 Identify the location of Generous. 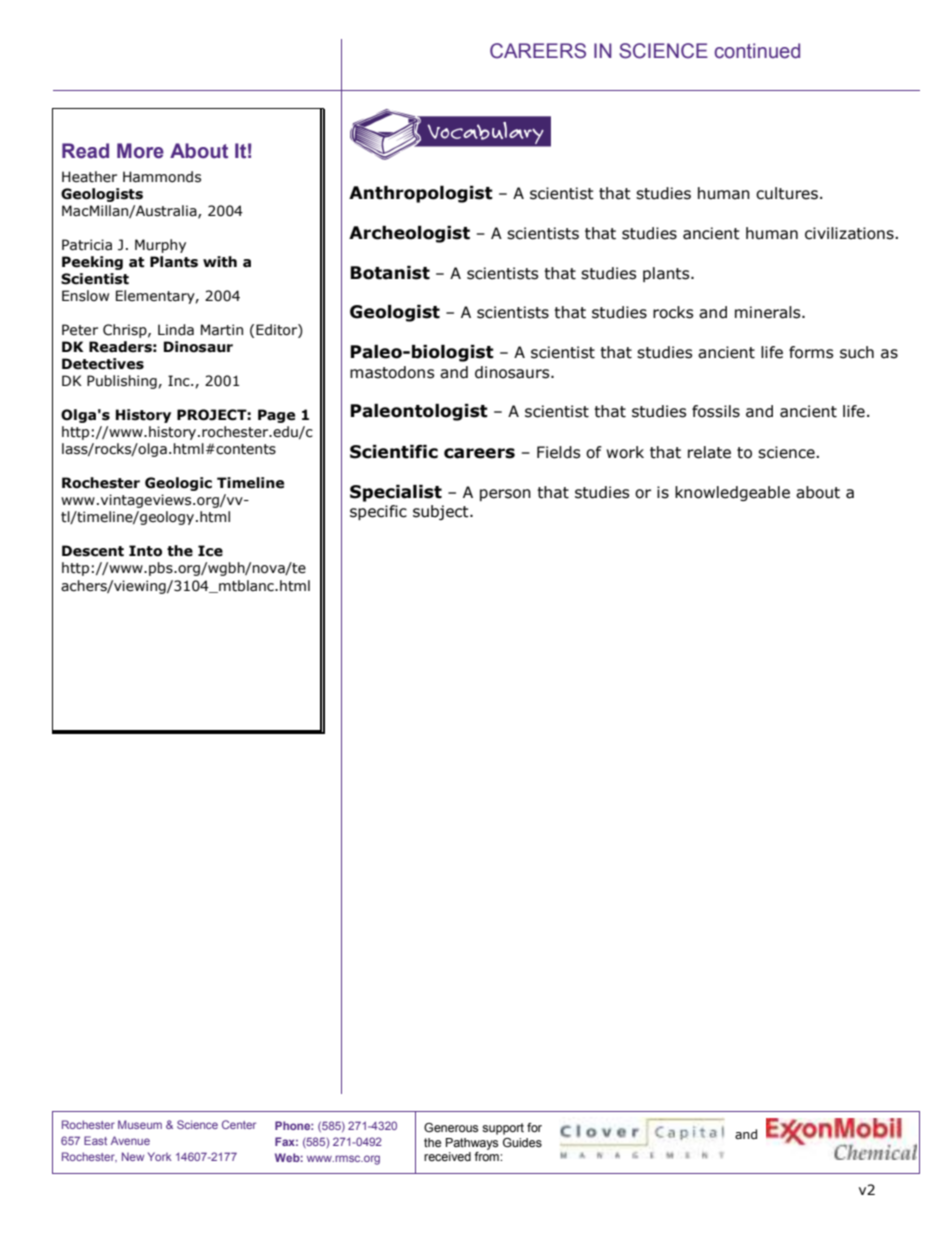
(451, 1128).
